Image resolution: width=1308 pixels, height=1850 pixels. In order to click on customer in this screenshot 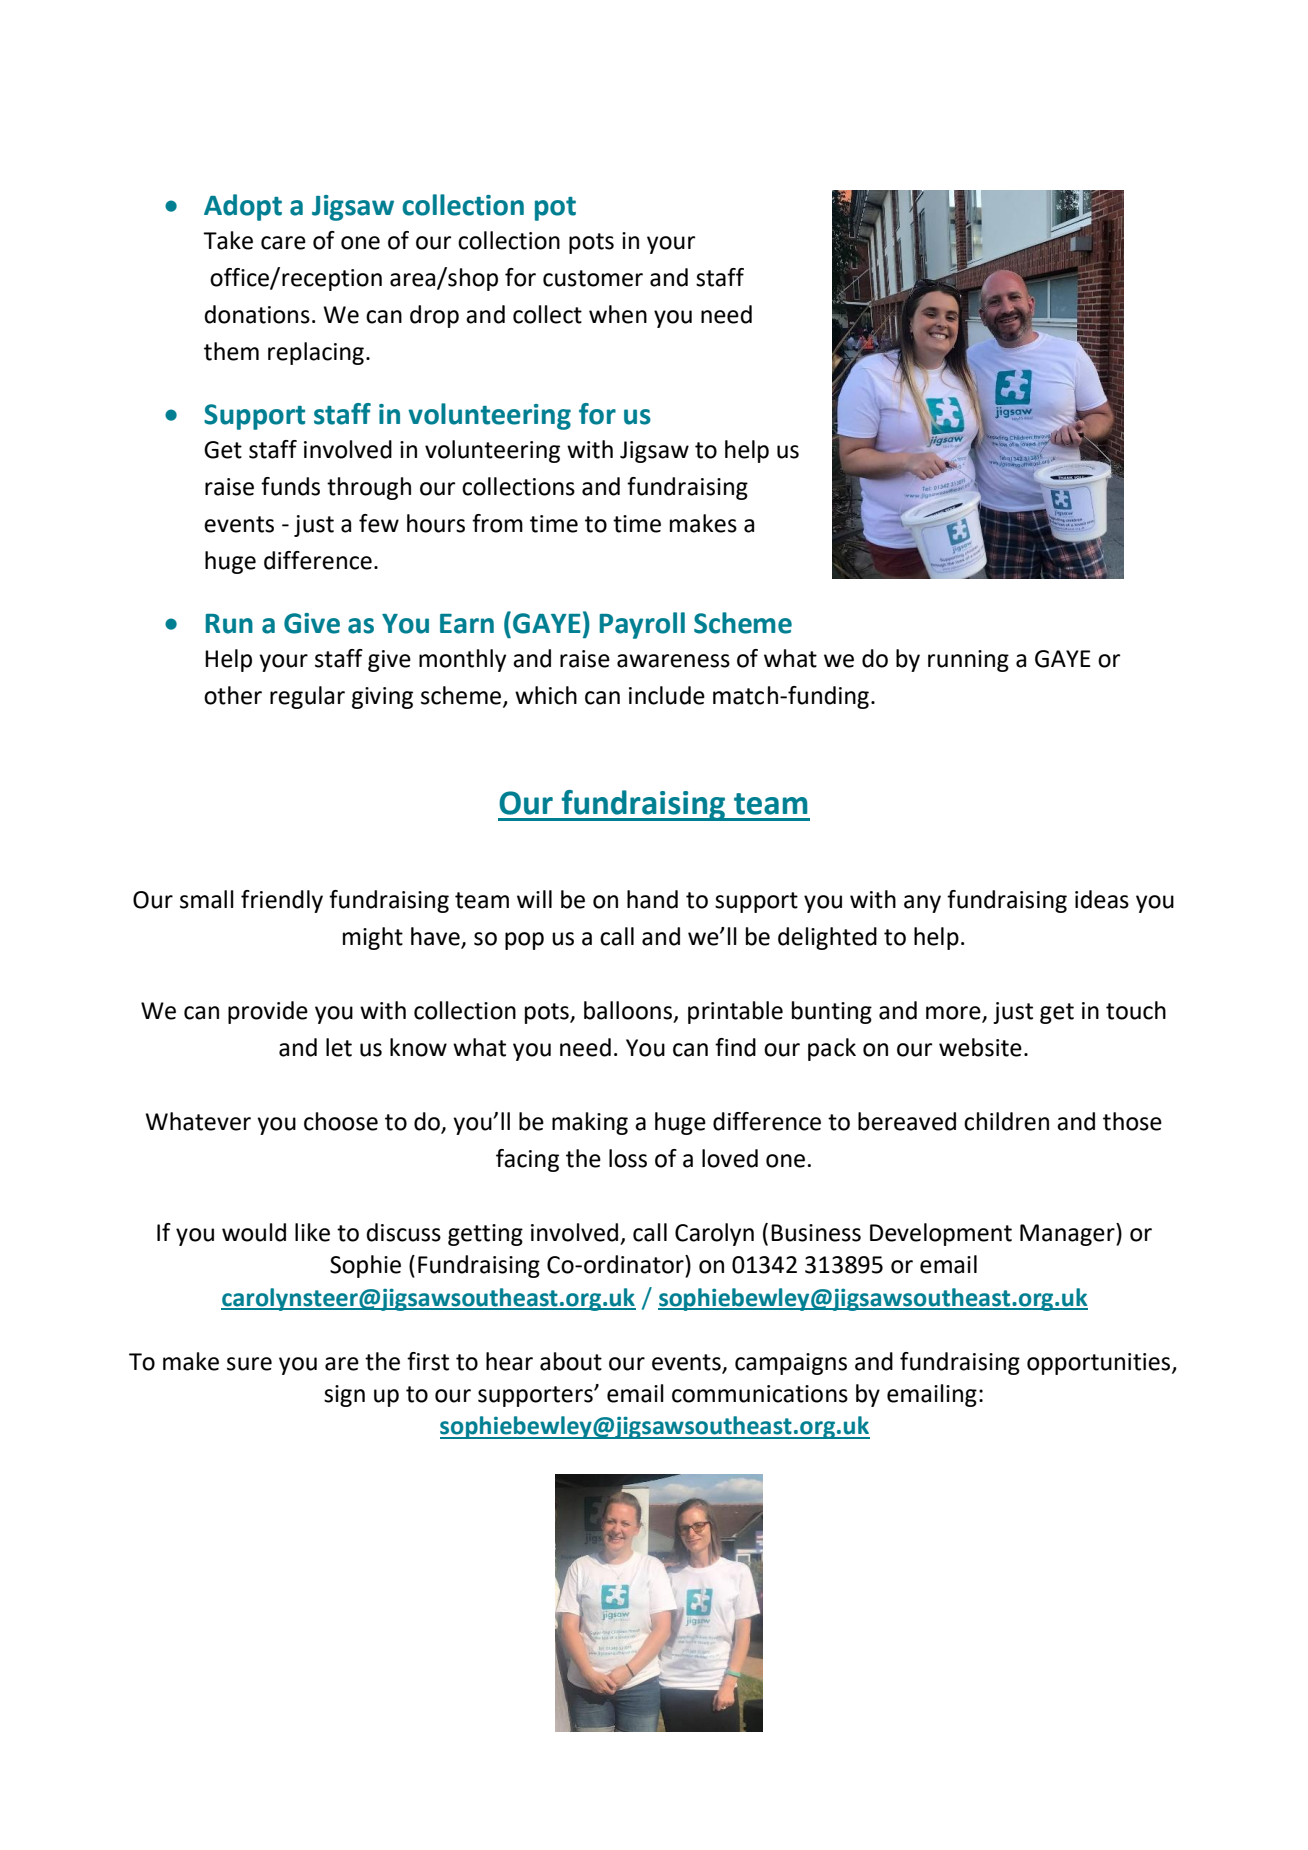, I will do `click(593, 278)`.
